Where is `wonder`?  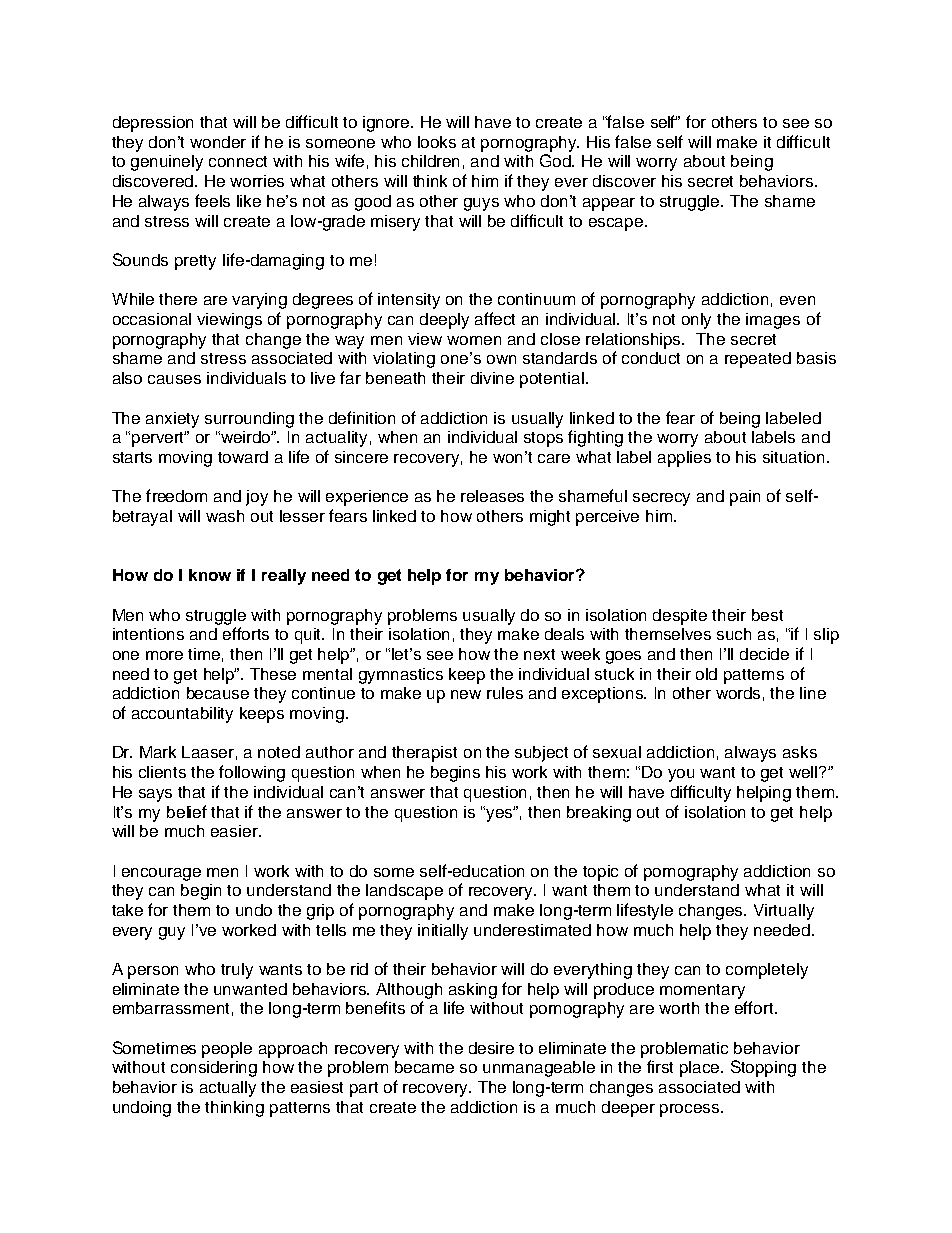
wonder is located at coordinates (218, 142).
